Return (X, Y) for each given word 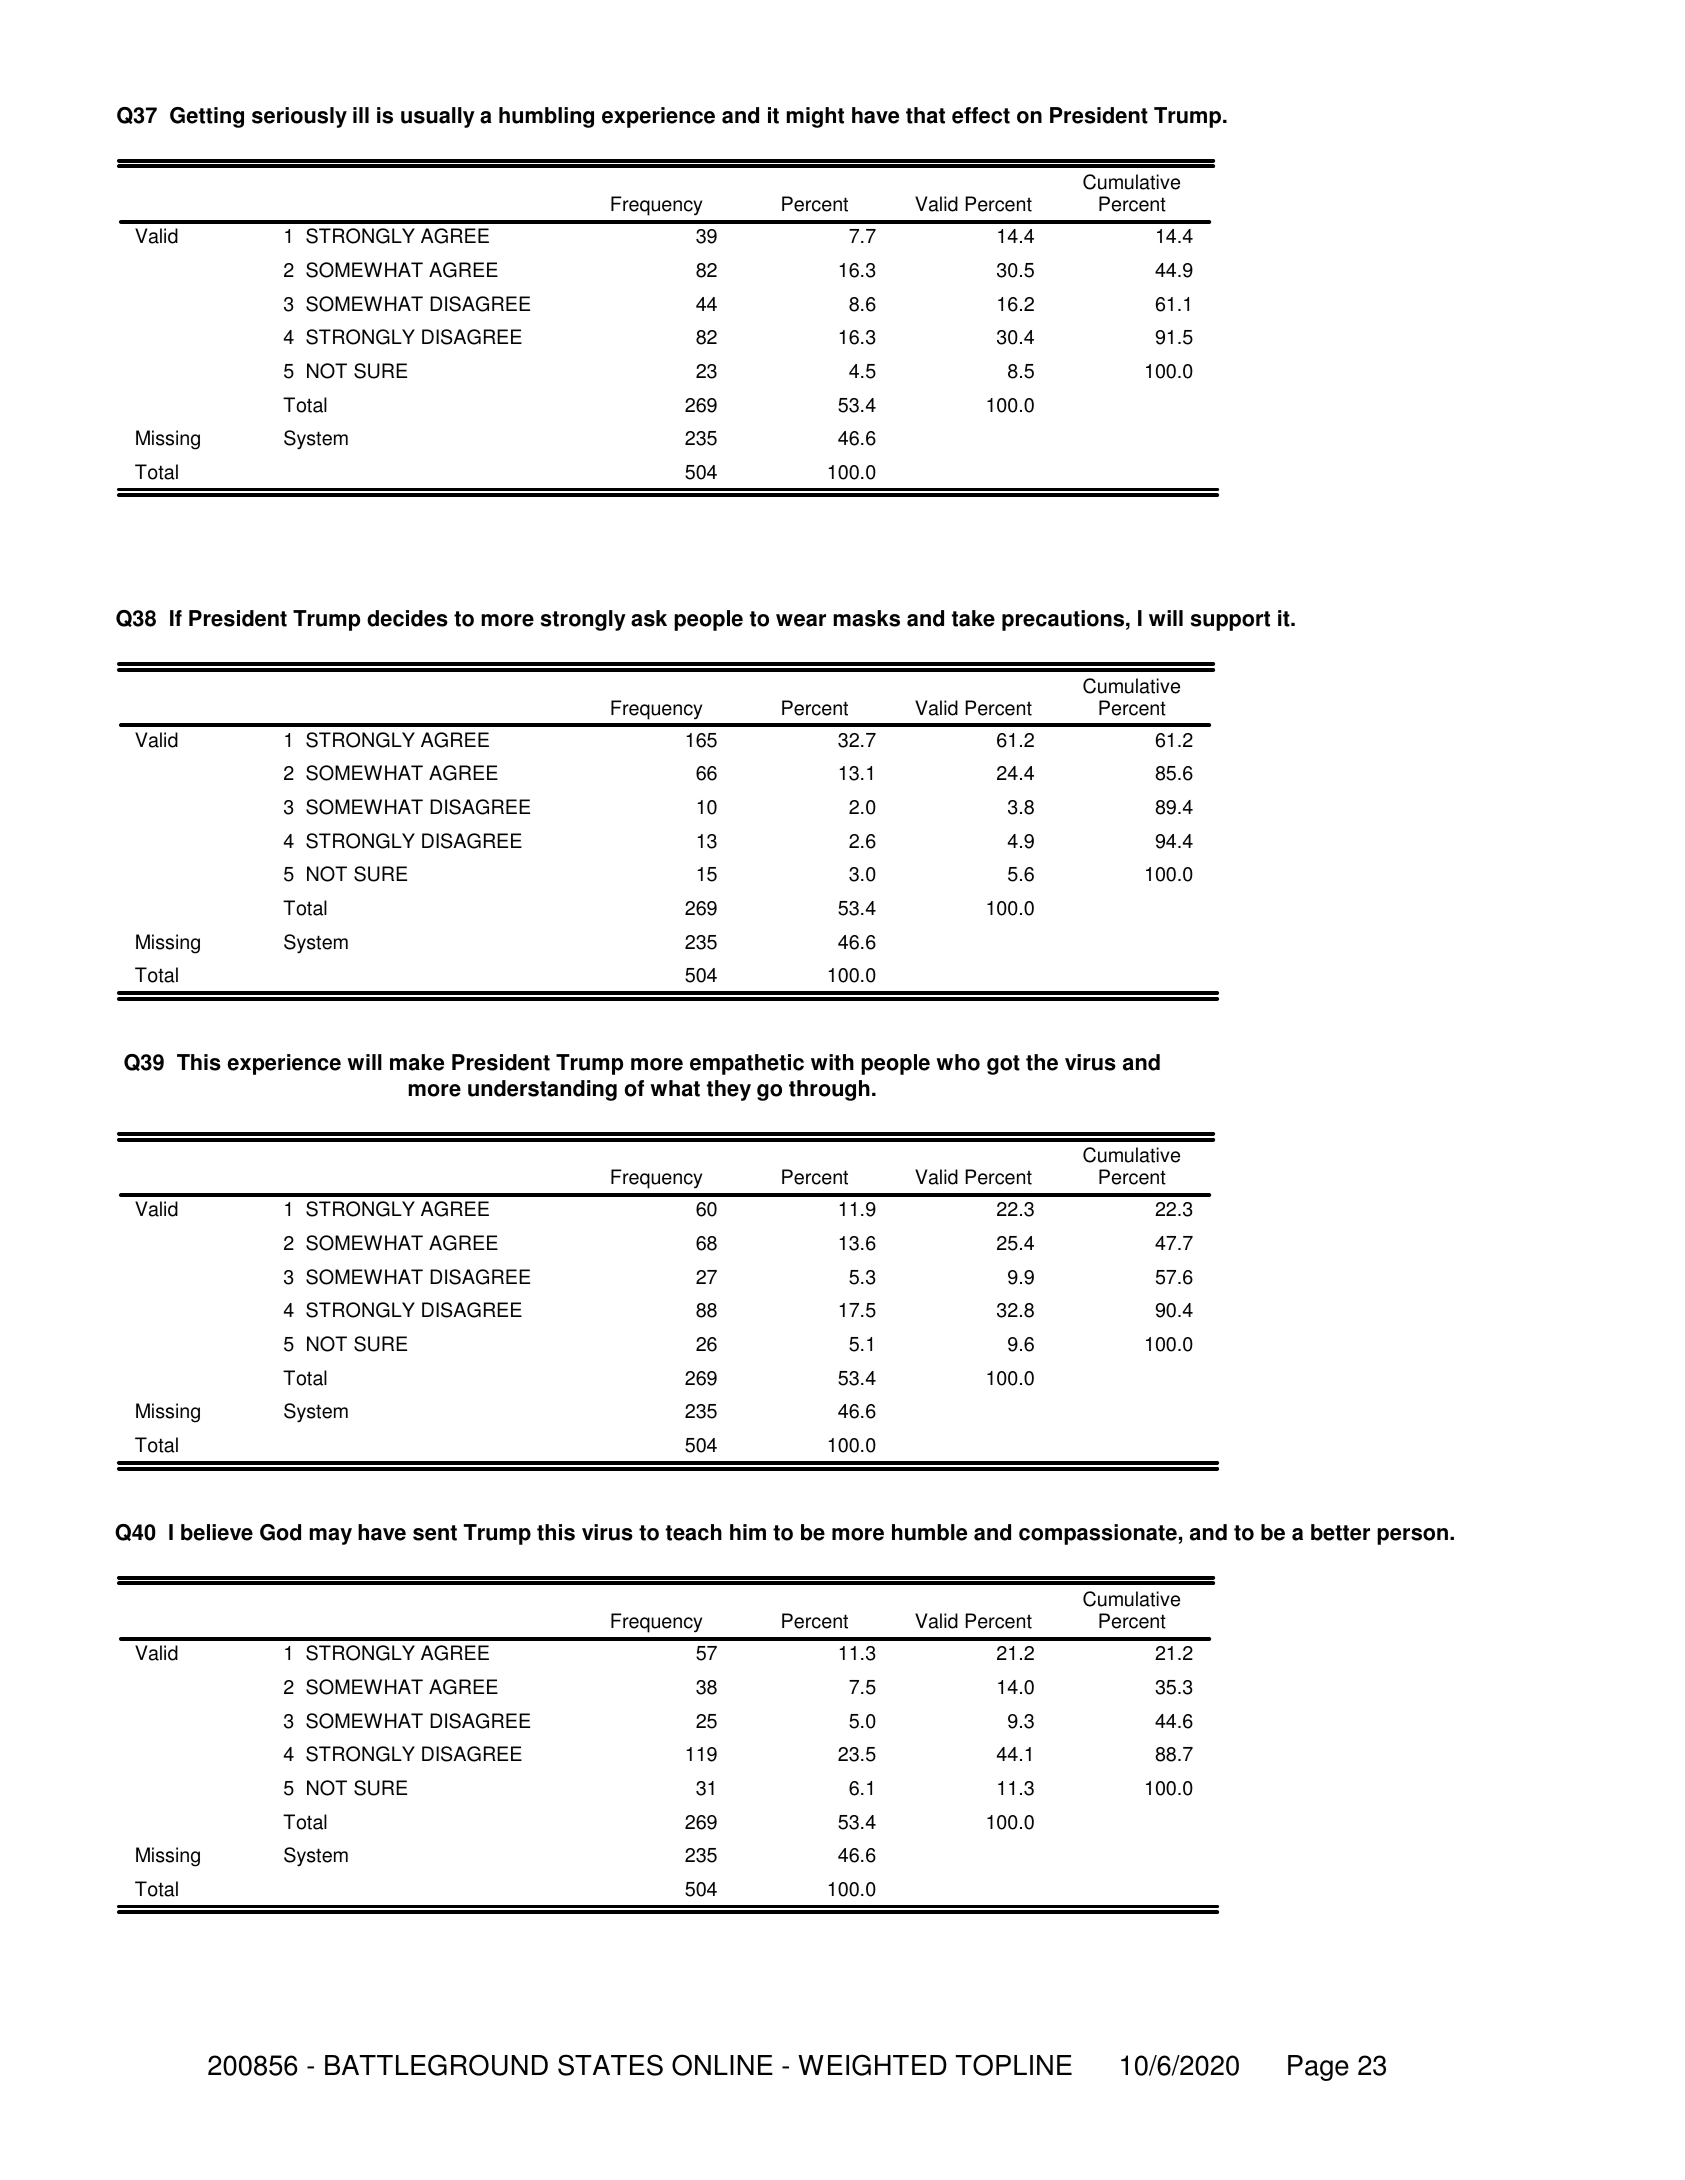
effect (981, 115)
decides (407, 618)
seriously (299, 117)
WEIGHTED (872, 2065)
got (1003, 1065)
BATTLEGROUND (436, 2065)
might (815, 117)
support (1230, 621)
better (1340, 1532)
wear (801, 620)
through (829, 1090)
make (417, 1062)
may (330, 1536)
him (748, 1532)
